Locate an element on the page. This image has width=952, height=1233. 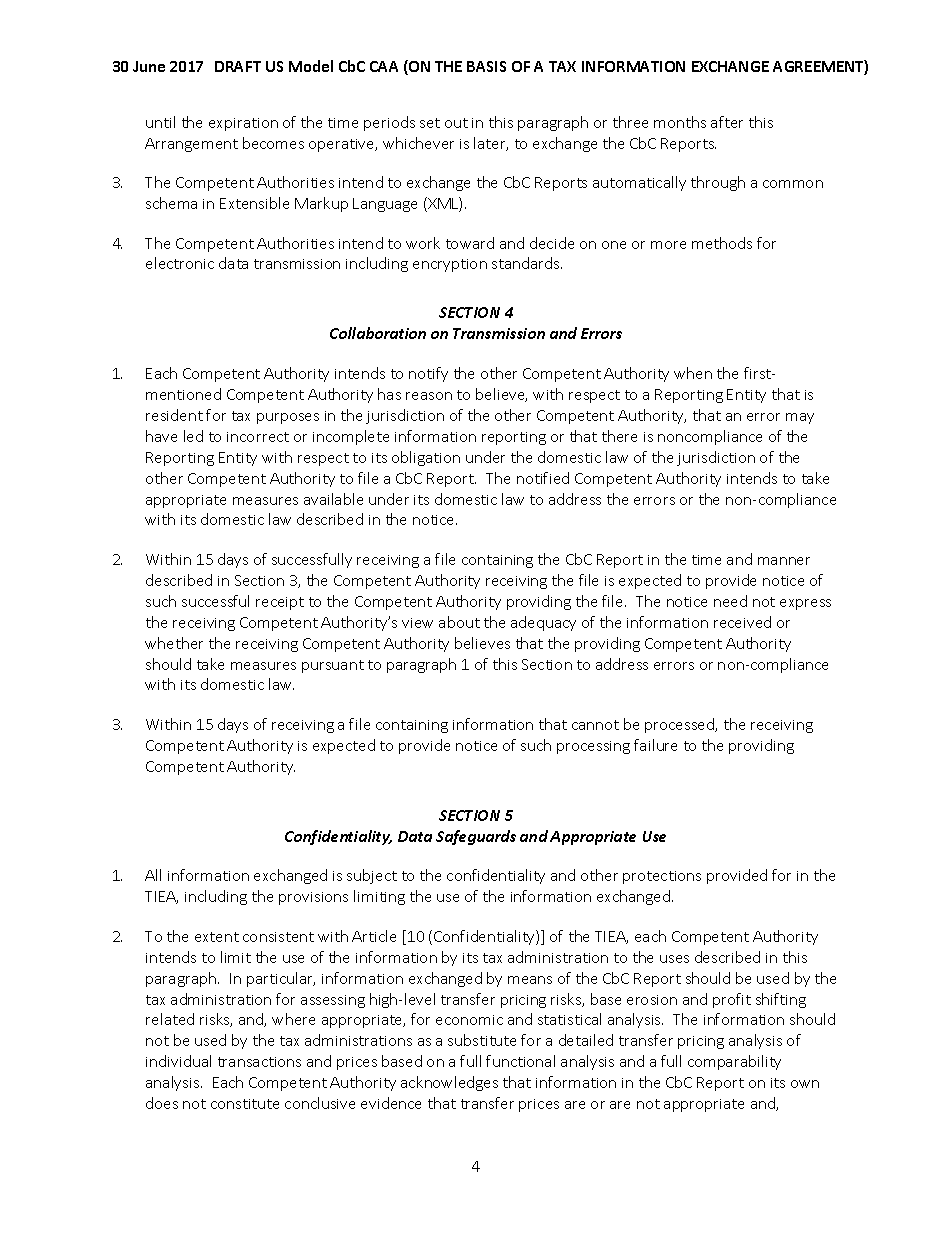
need is located at coordinates (730, 601).
